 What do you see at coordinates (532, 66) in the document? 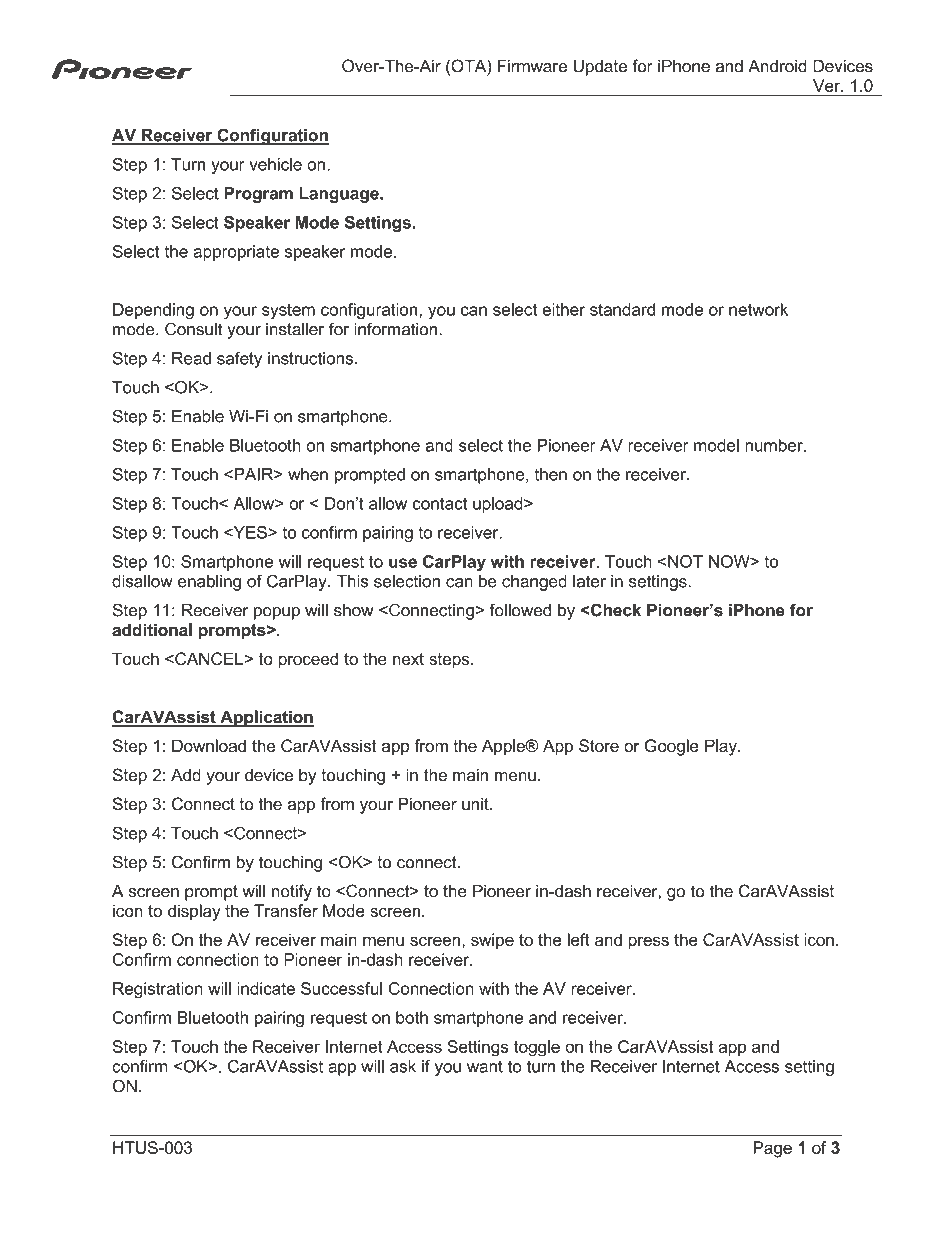
I see `Firmware` at bounding box center [532, 66].
